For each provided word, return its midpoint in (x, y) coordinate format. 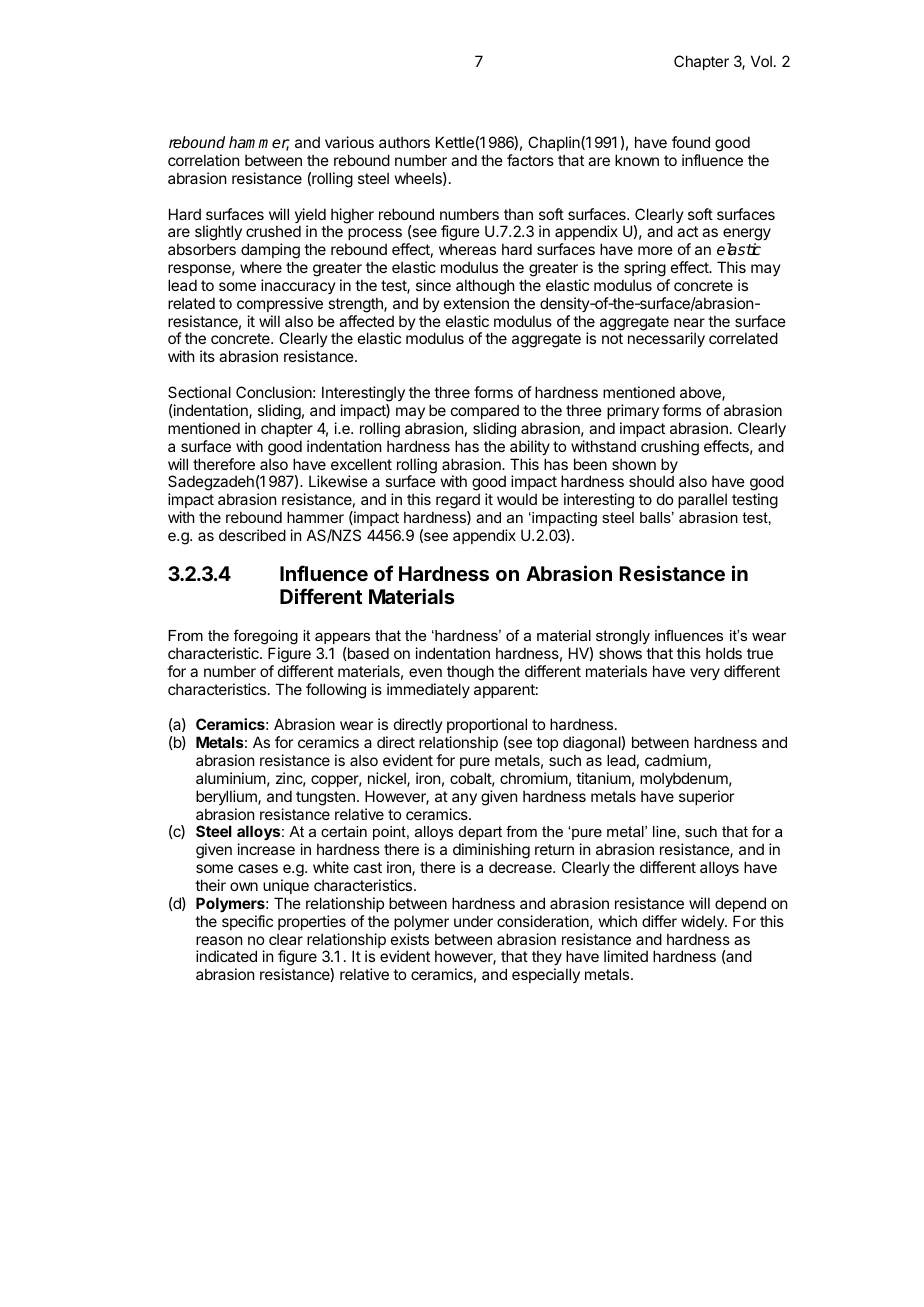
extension (476, 303)
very (705, 674)
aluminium (231, 778)
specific (247, 922)
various (349, 142)
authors (404, 142)
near (689, 322)
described (252, 535)
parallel (702, 500)
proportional (487, 725)
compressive (280, 304)
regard (458, 502)
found (691, 142)
